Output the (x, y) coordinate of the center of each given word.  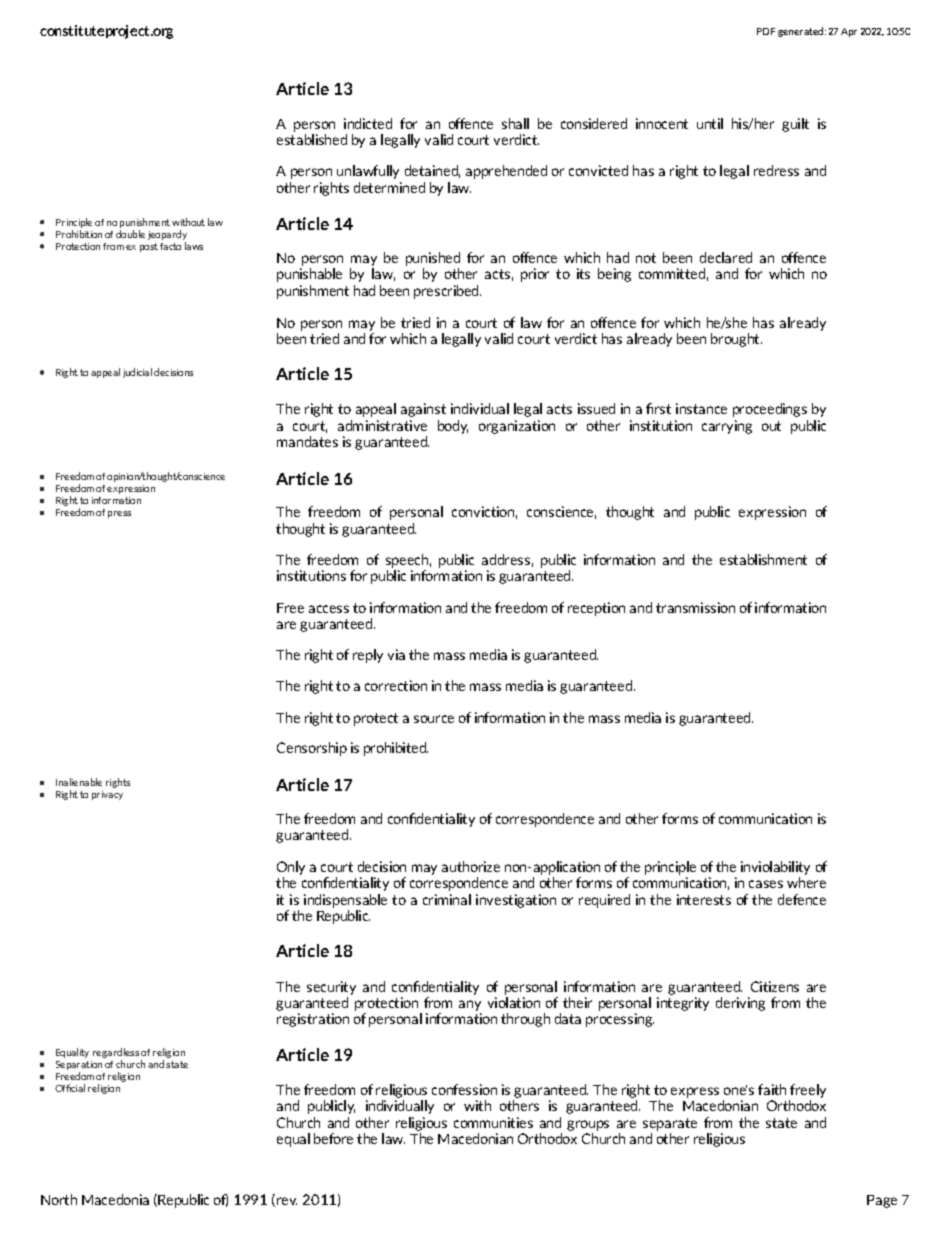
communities (493, 1122)
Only (291, 868)
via (396, 654)
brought (736, 340)
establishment (763, 559)
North (59, 1199)
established (312, 139)
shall (515, 123)
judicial (137, 373)
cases (766, 884)
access (329, 609)
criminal (447, 899)
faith (772, 1089)
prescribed (447, 292)
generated (802, 32)
